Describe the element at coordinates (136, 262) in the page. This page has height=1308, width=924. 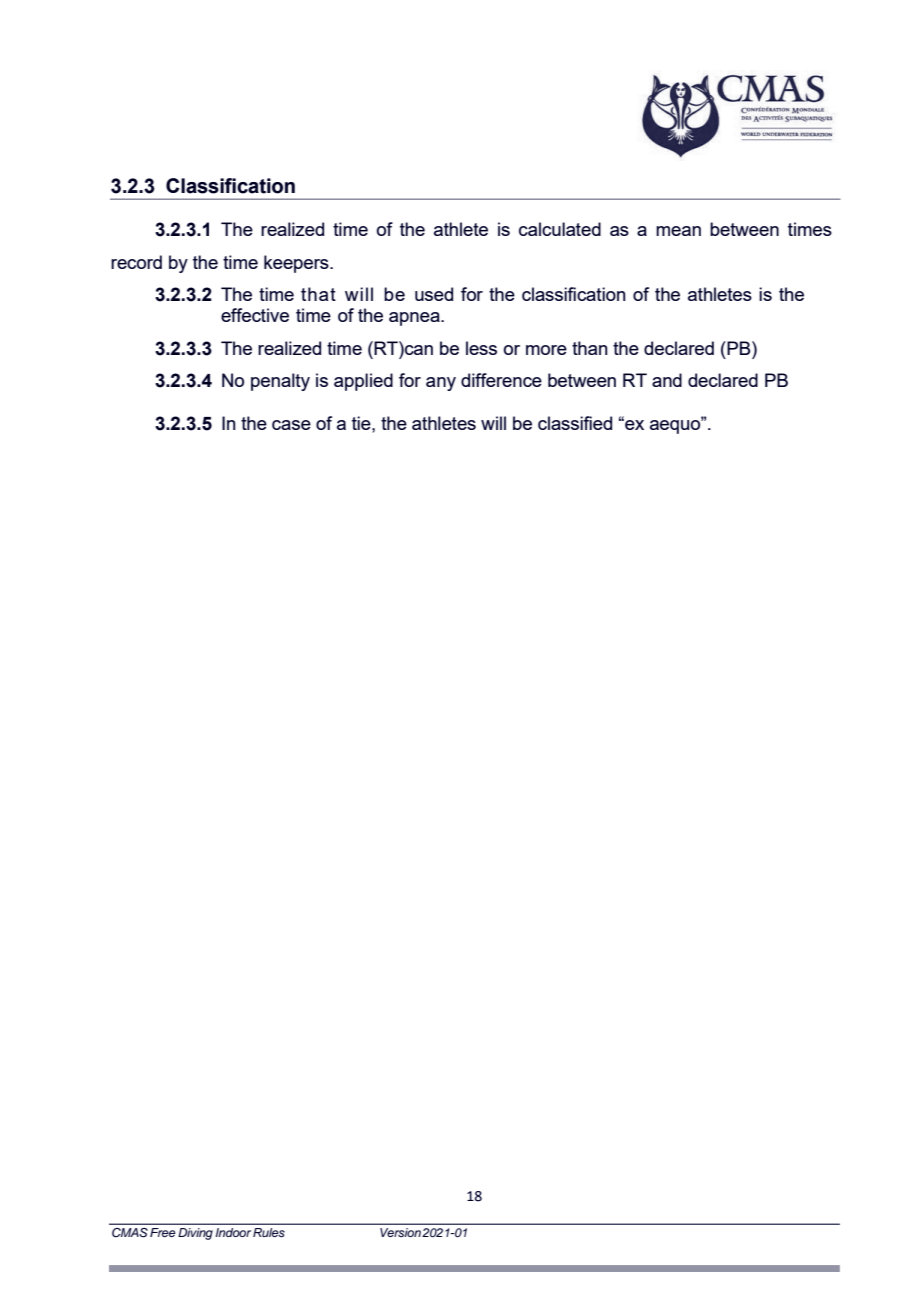
I see `record` at that location.
